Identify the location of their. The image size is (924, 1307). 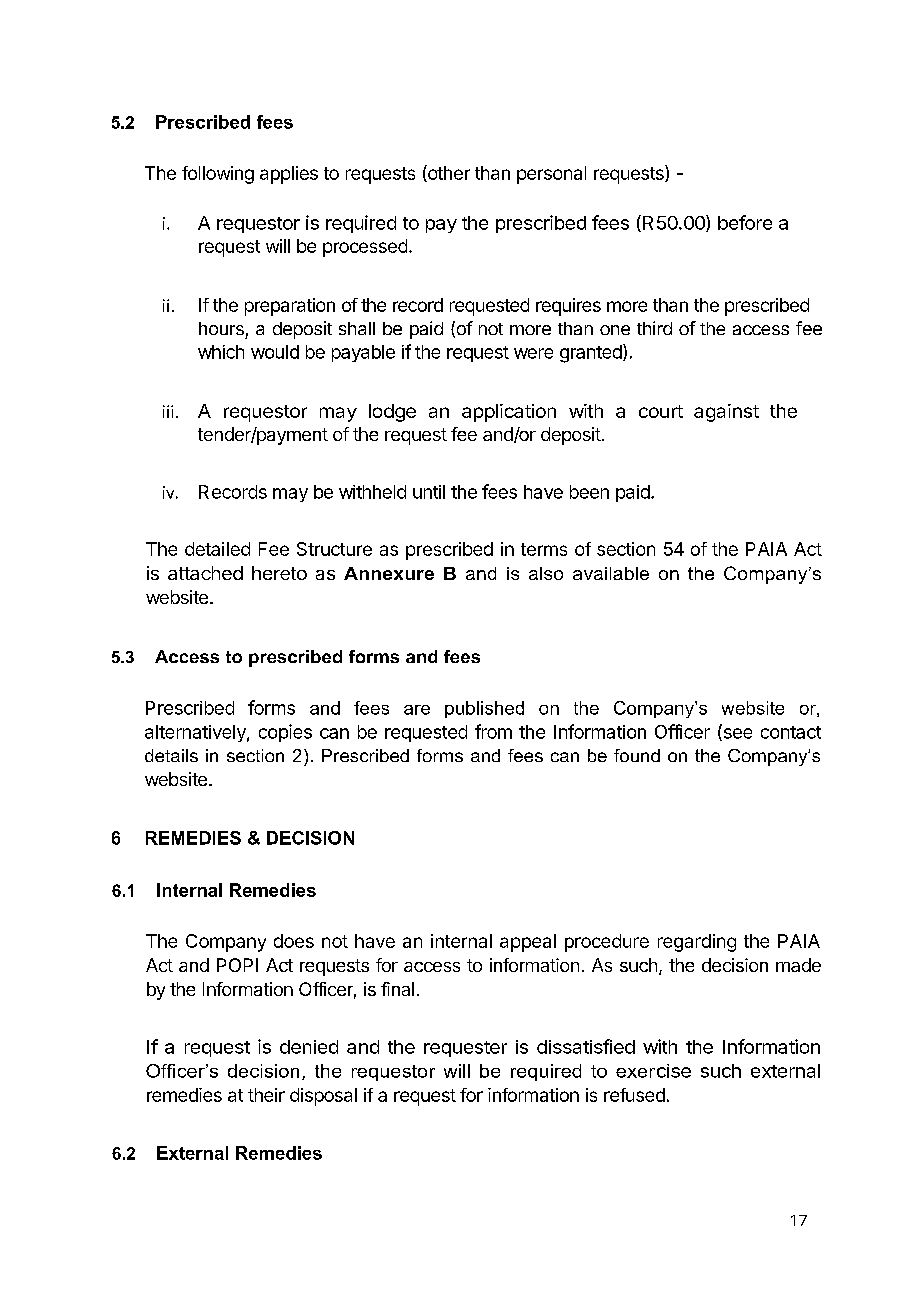
(266, 1095).
